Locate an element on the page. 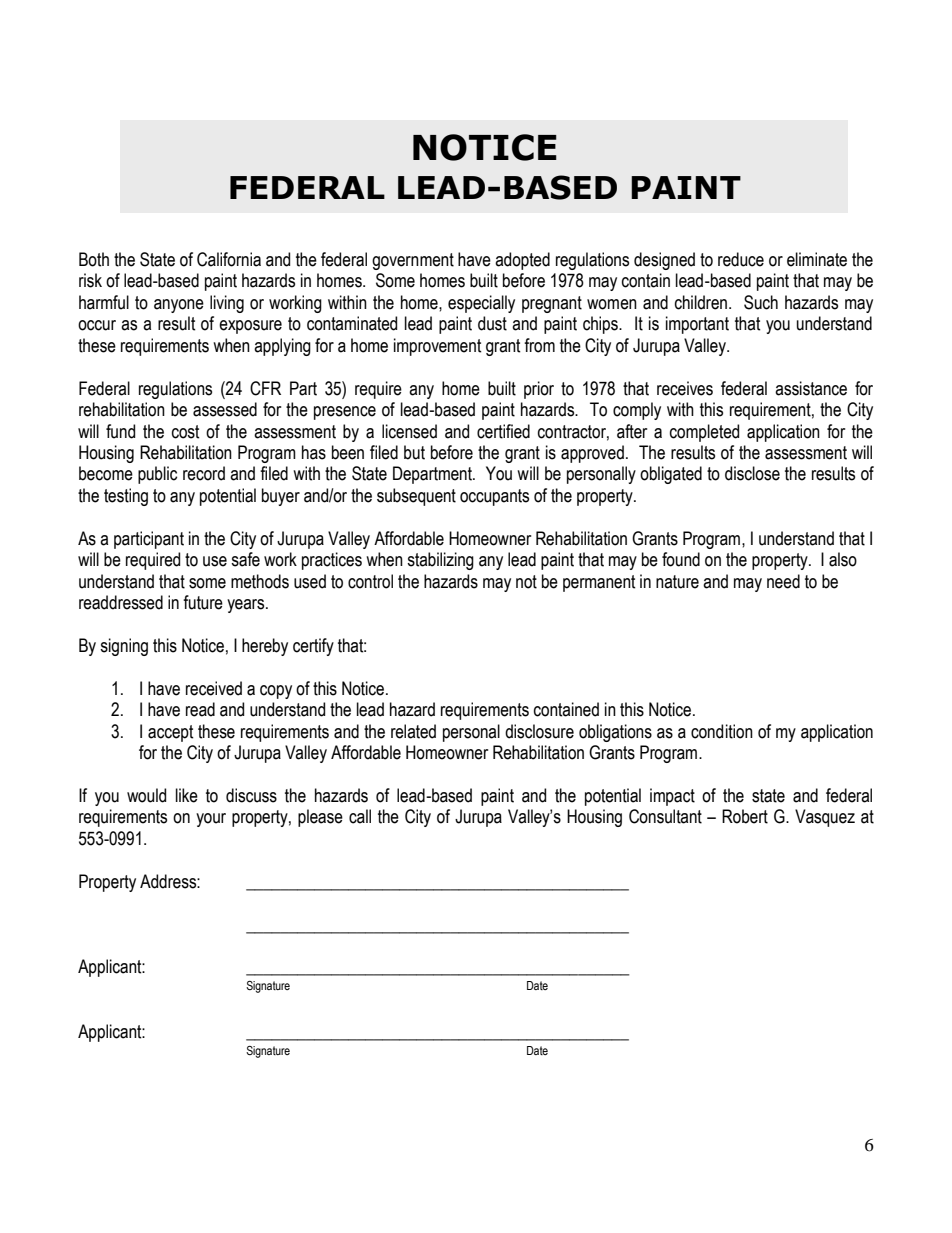 The height and width of the image is (1233, 952). reduce is located at coordinates (741, 259).
